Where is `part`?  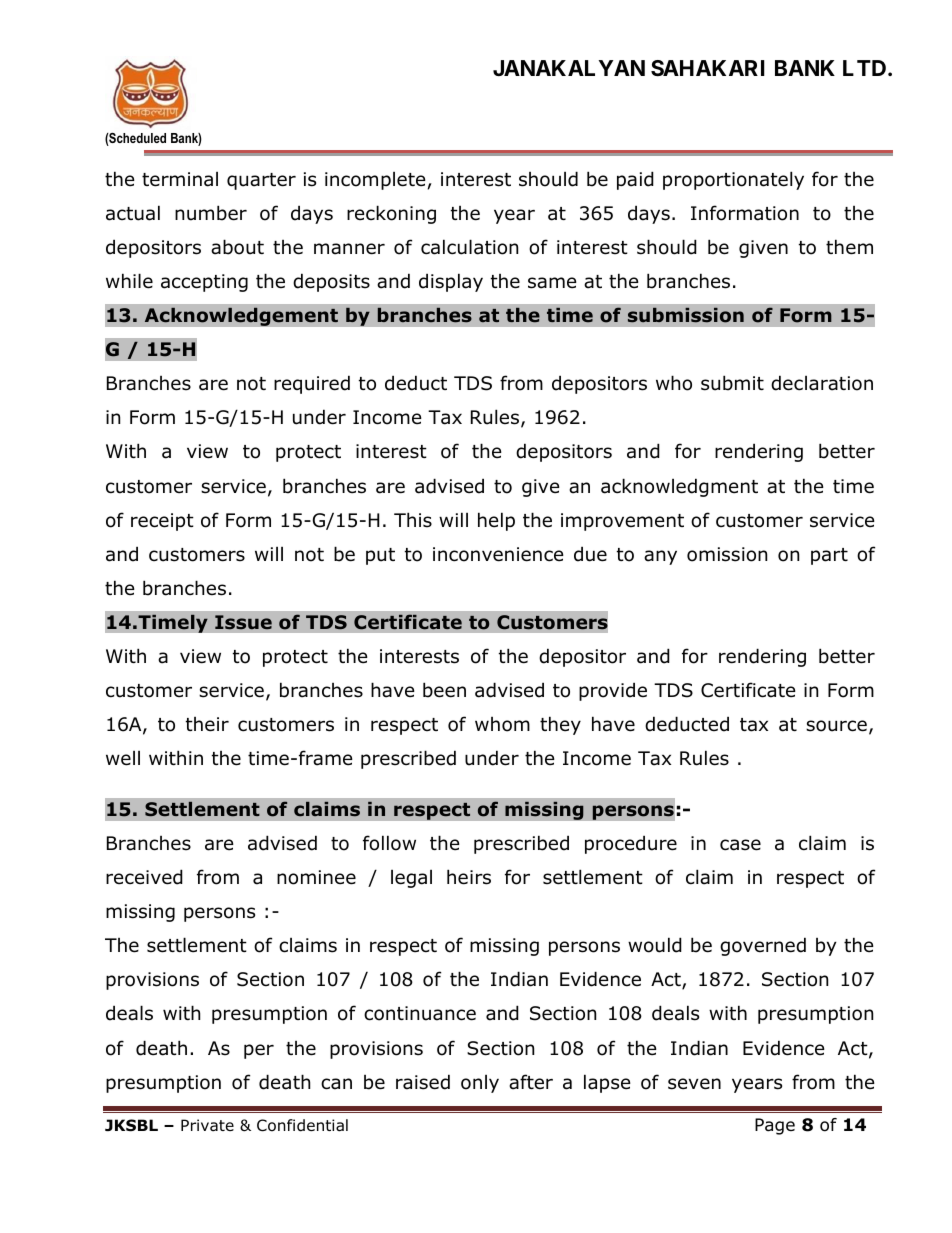 part is located at coordinates (829, 556).
